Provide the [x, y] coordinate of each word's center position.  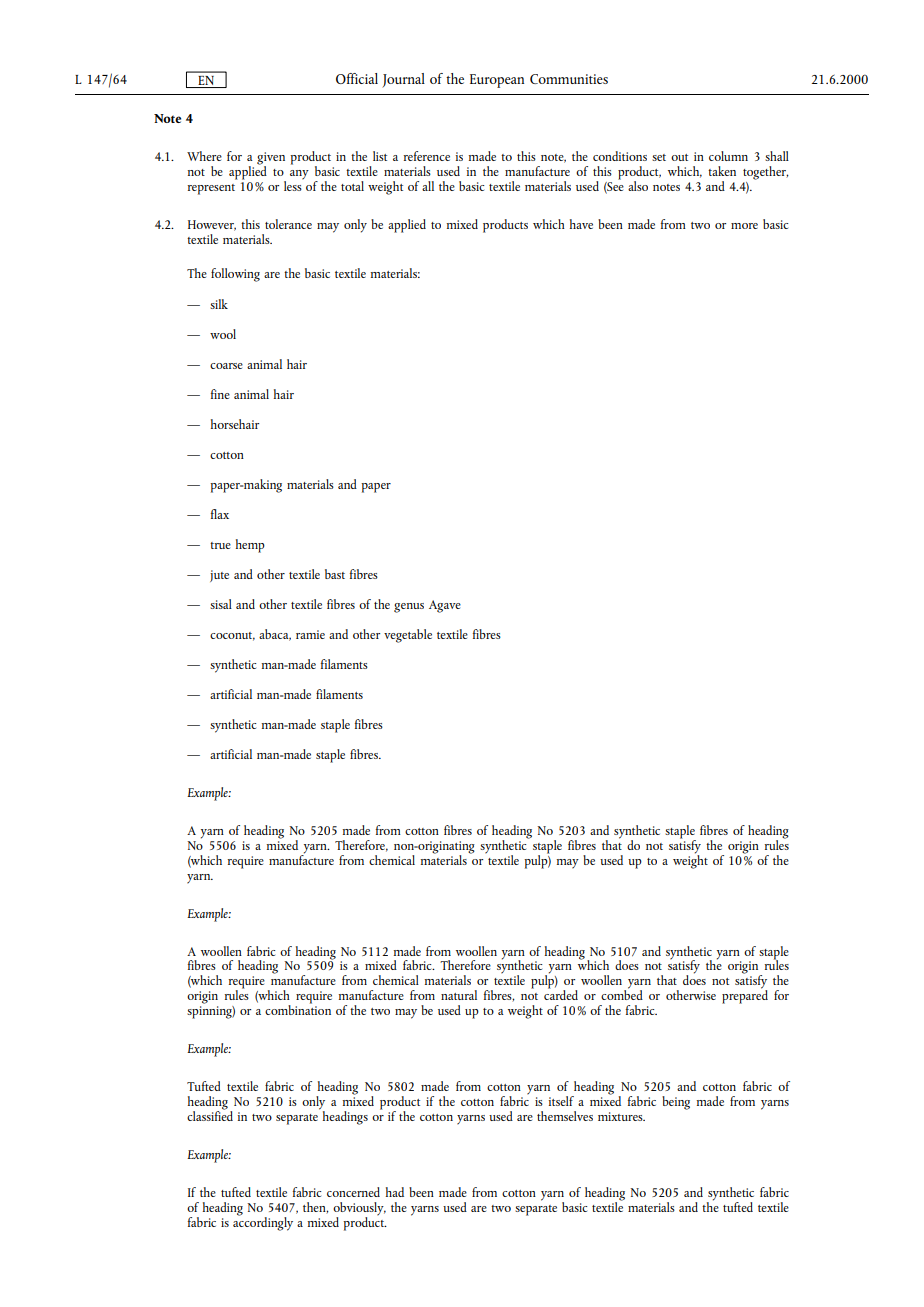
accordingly [263, 1222]
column [728, 156]
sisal [221, 604]
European [497, 81]
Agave [445, 606]
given [271, 159]
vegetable [408, 636]
